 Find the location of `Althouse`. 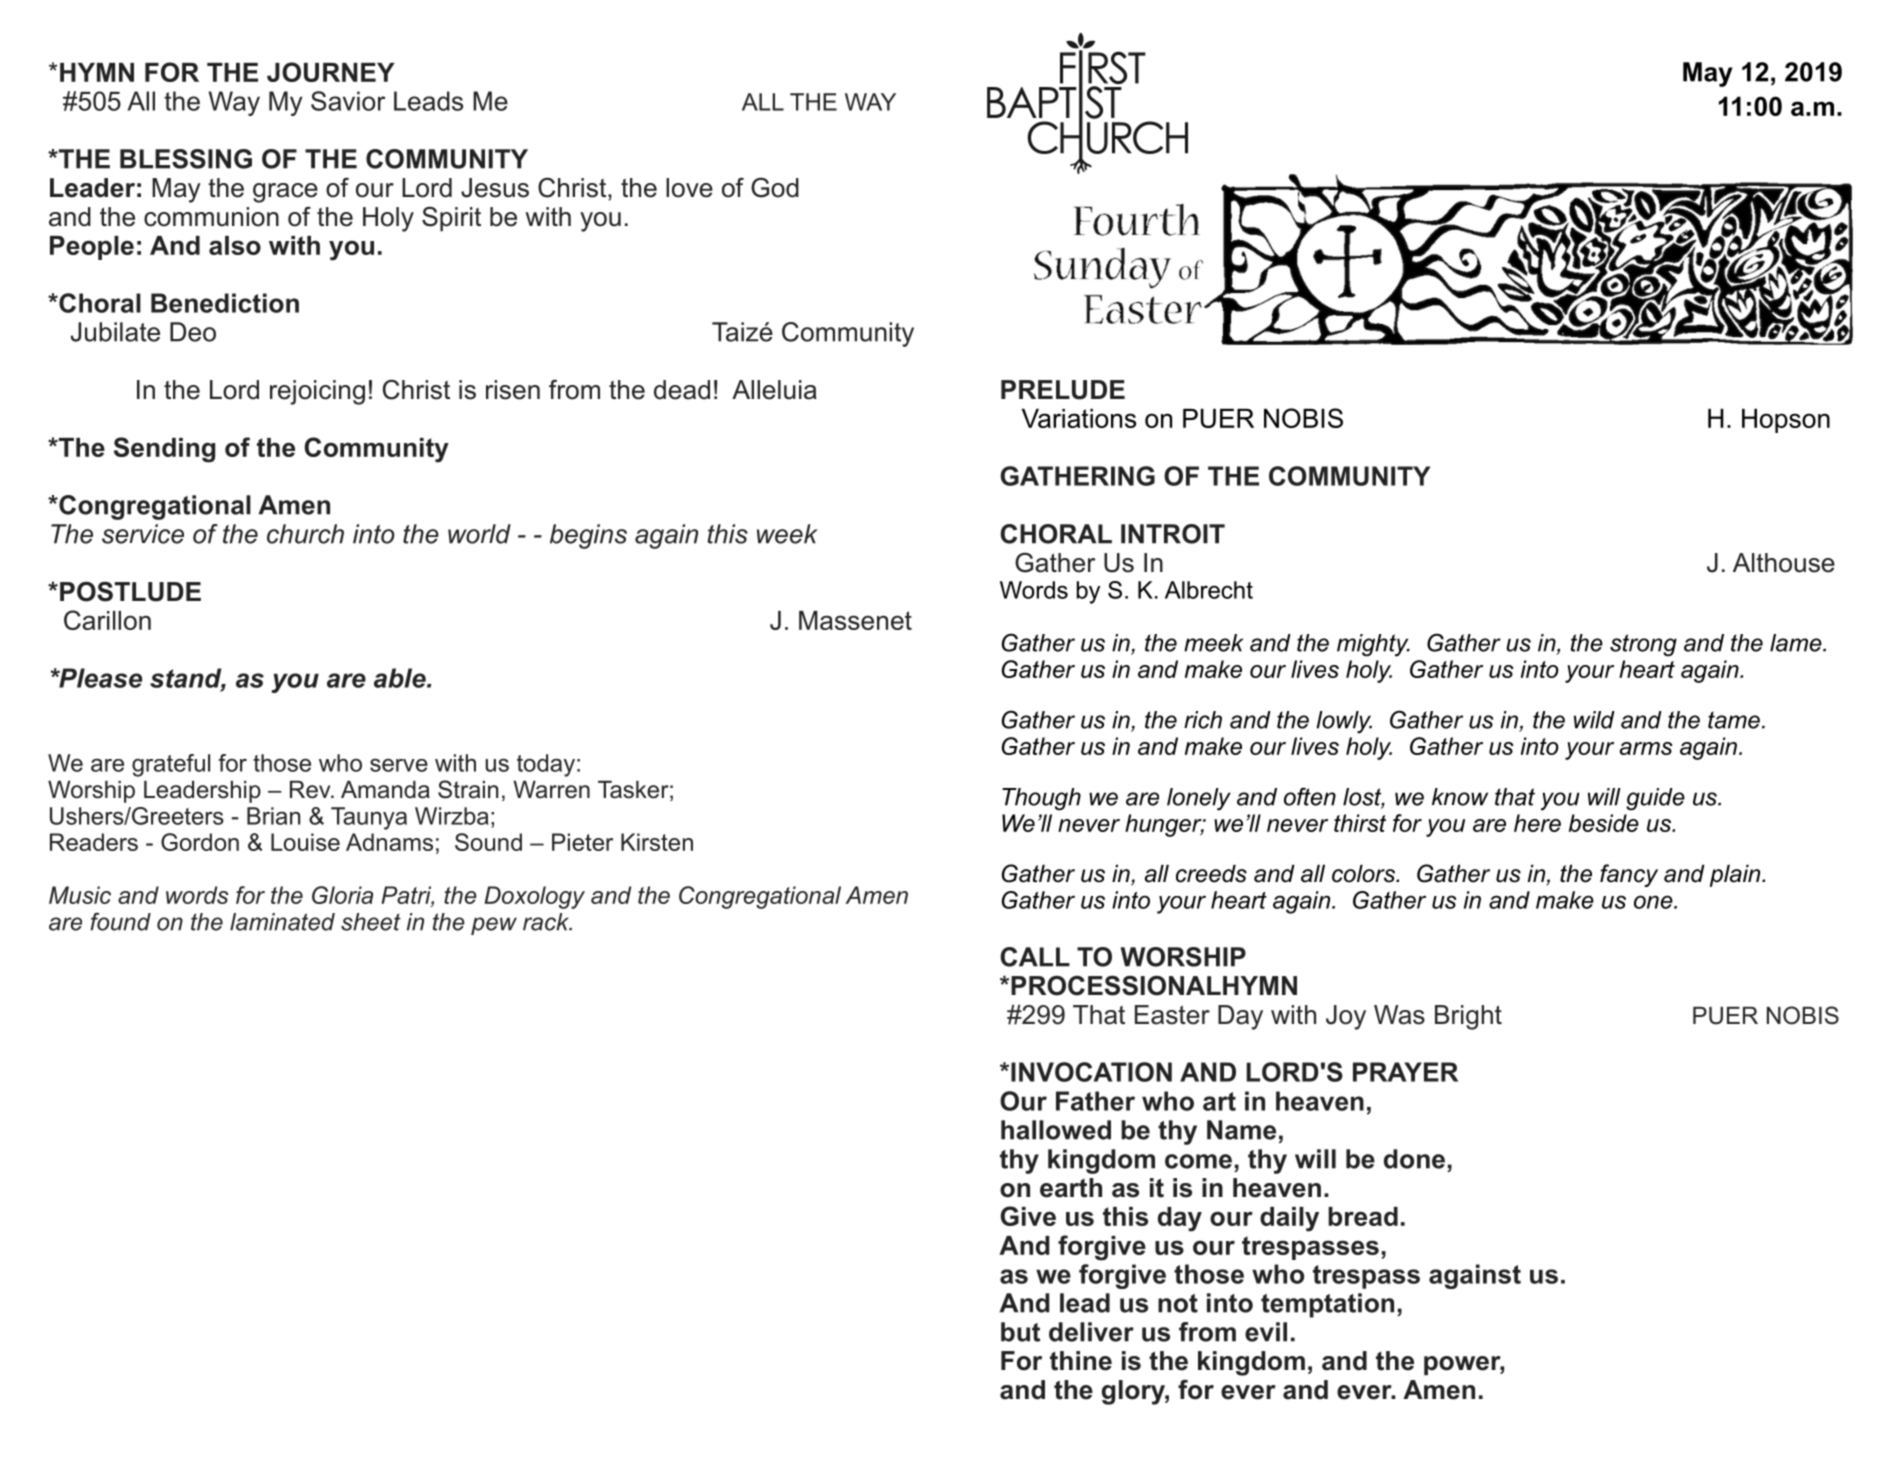

Althouse is located at coordinates (1784, 563).
